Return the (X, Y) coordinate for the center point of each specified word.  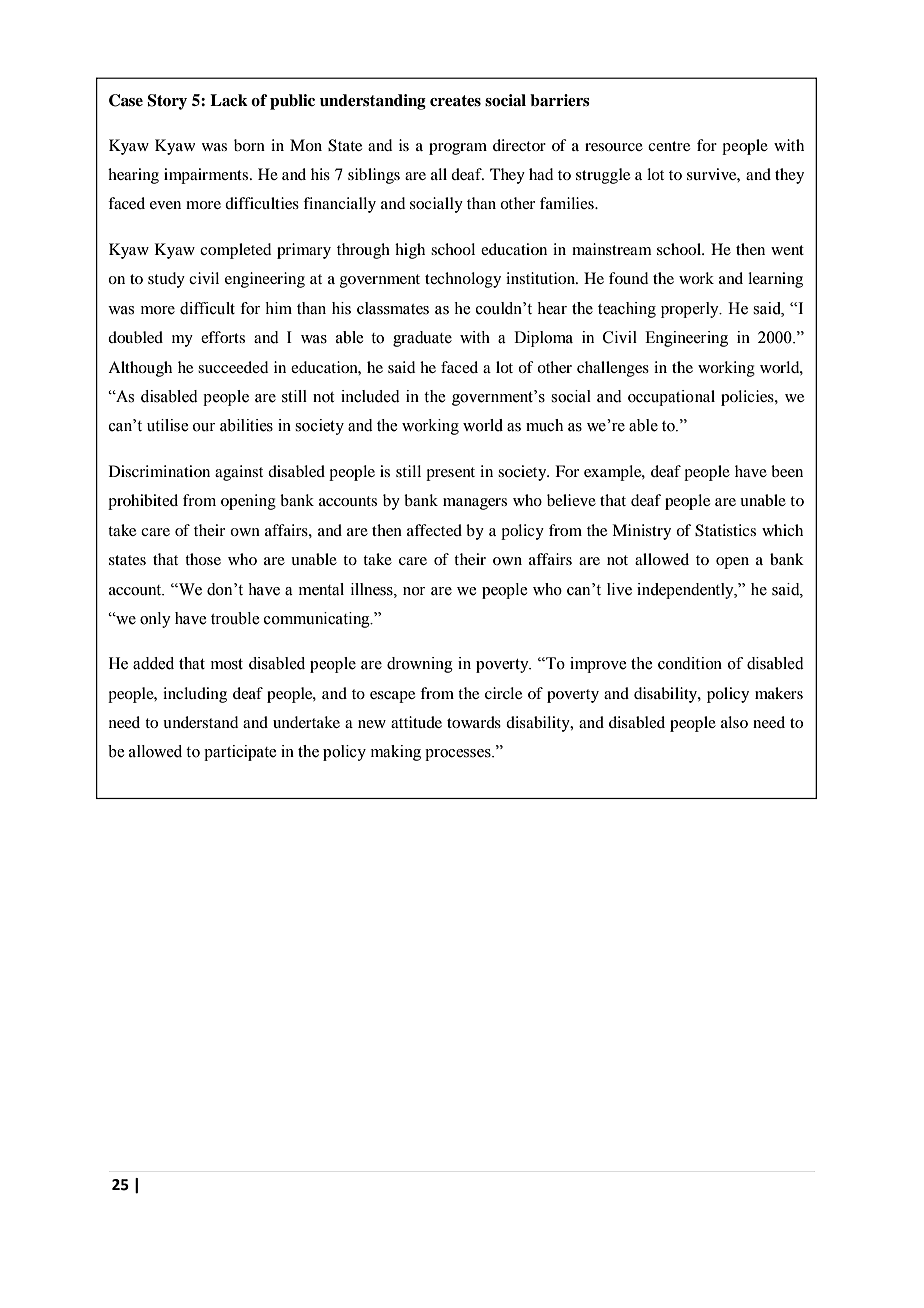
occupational (671, 398)
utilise (167, 425)
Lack (229, 100)
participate (240, 753)
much (544, 425)
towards (474, 722)
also (734, 722)
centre (669, 146)
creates (455, 101)
